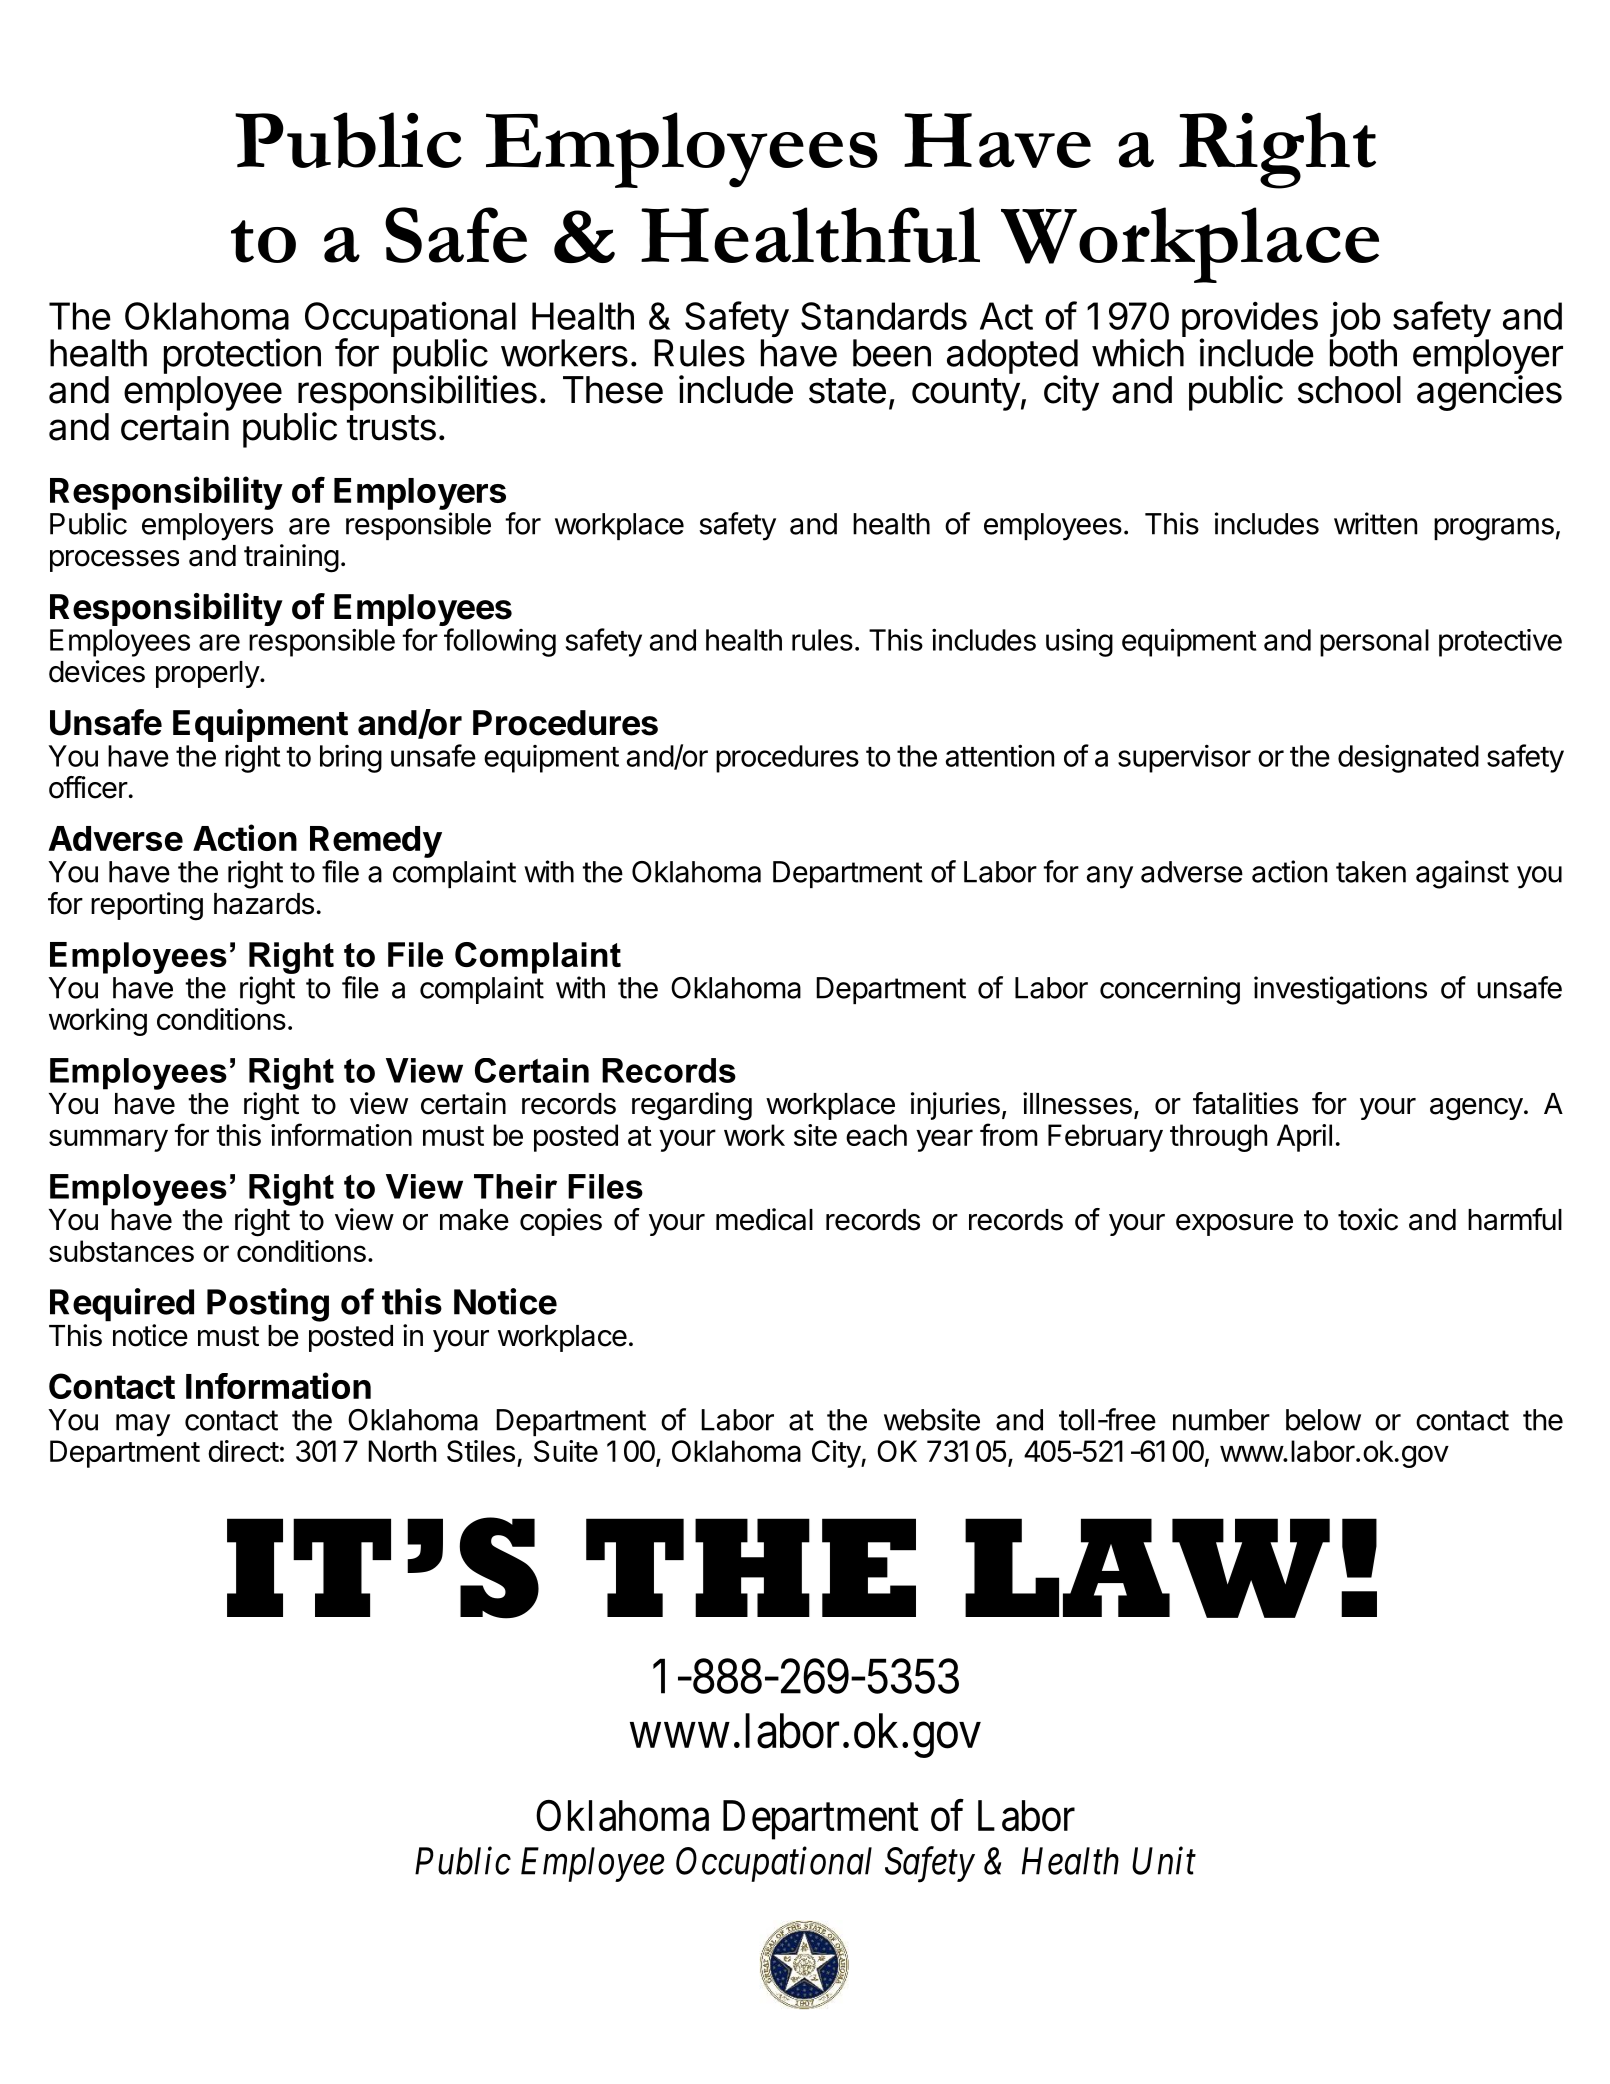  What do you see at coordinates (1147, 1568) in the screenshot?
I see `LAW` at bounding box center [1147, 1568].
